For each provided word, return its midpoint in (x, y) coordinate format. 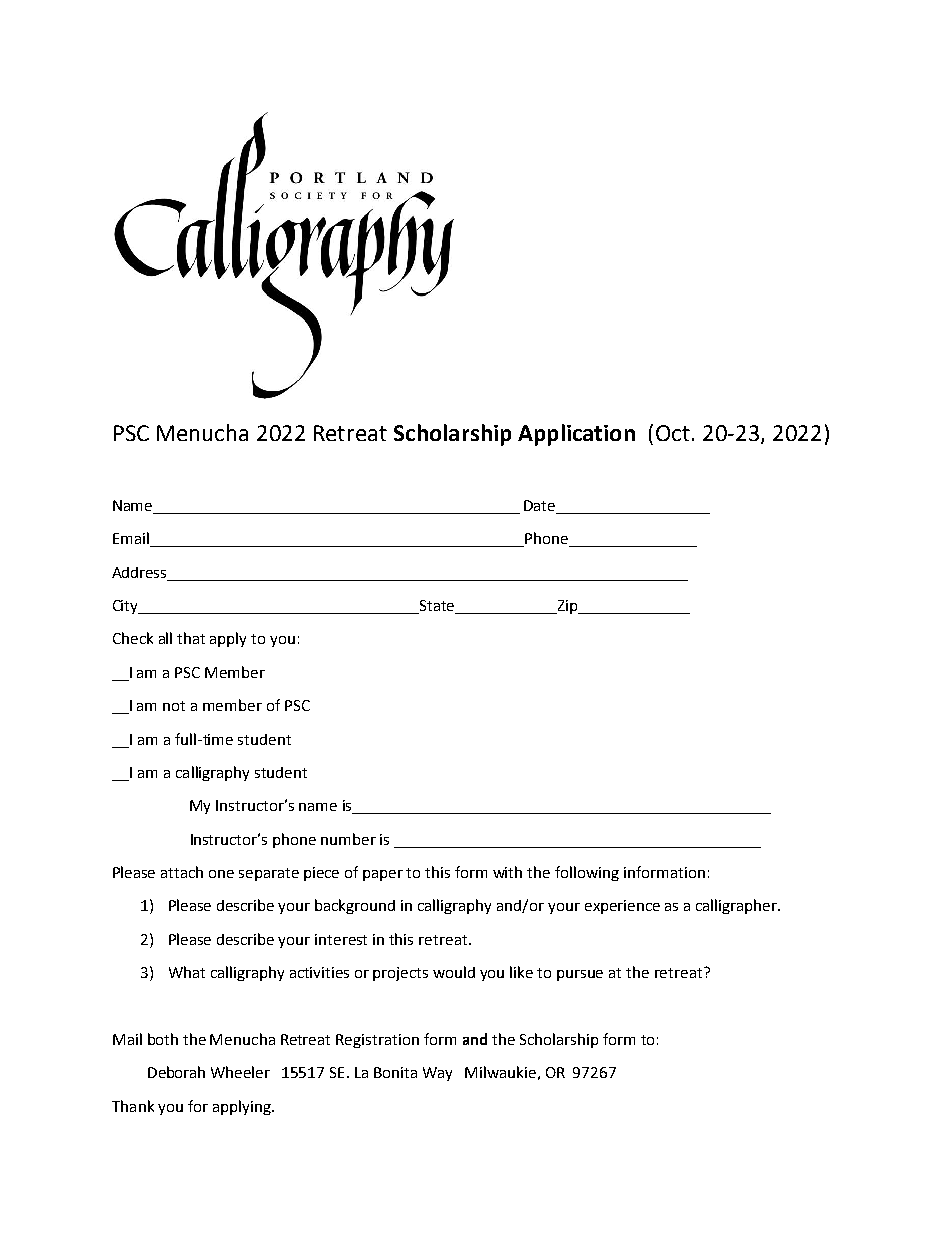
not (174, 706)
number (348, 839)
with (507, 872)
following (587, 873)
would (454, 972)
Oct (673, 433)
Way (437, 1074)
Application (576, 435)
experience (622, 907)
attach (182, 872)
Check (133, 638)
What (187, 972)
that (191, 638)
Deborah (176, 1072)
